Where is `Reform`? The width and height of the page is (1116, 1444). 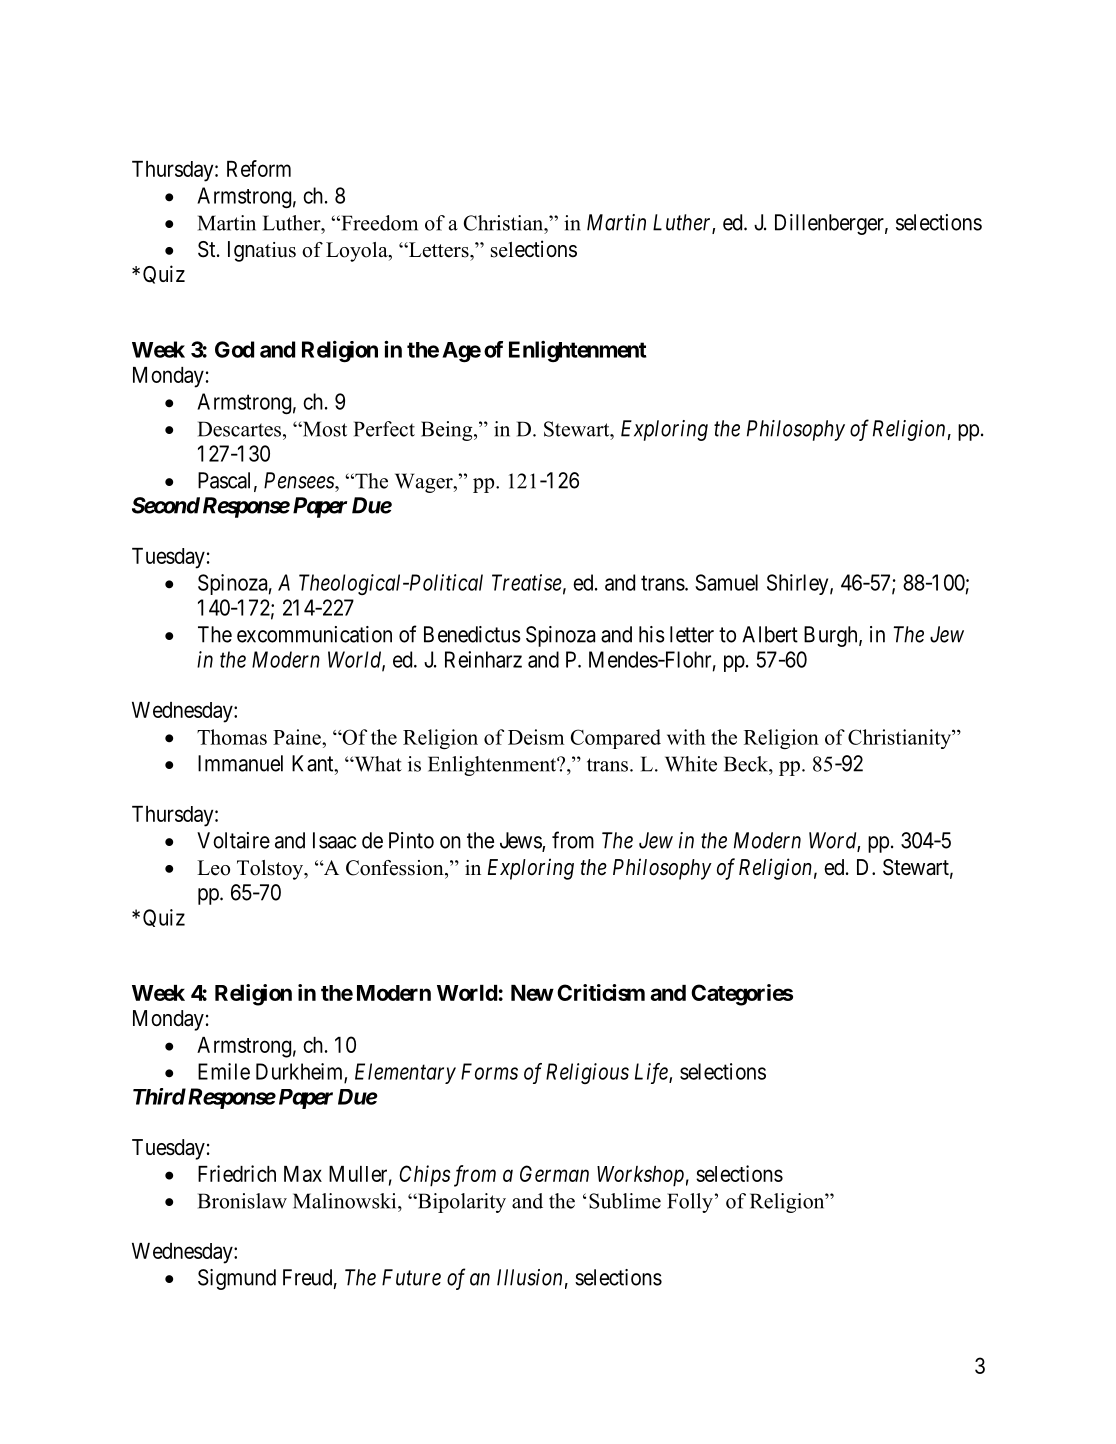
Reform is located at coordinates (259, 168).
